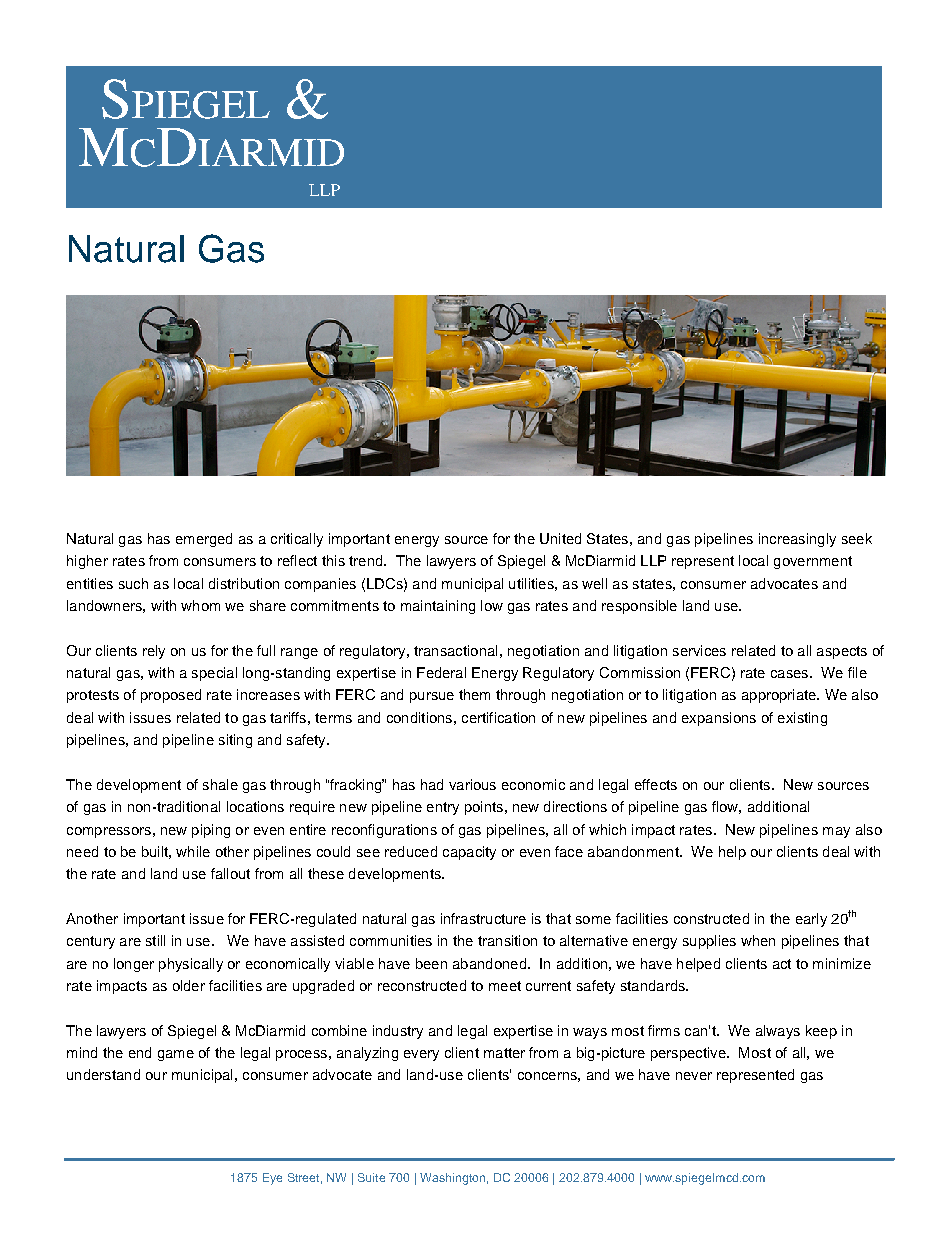  I want to click on abandoned, so click(489, 963).
